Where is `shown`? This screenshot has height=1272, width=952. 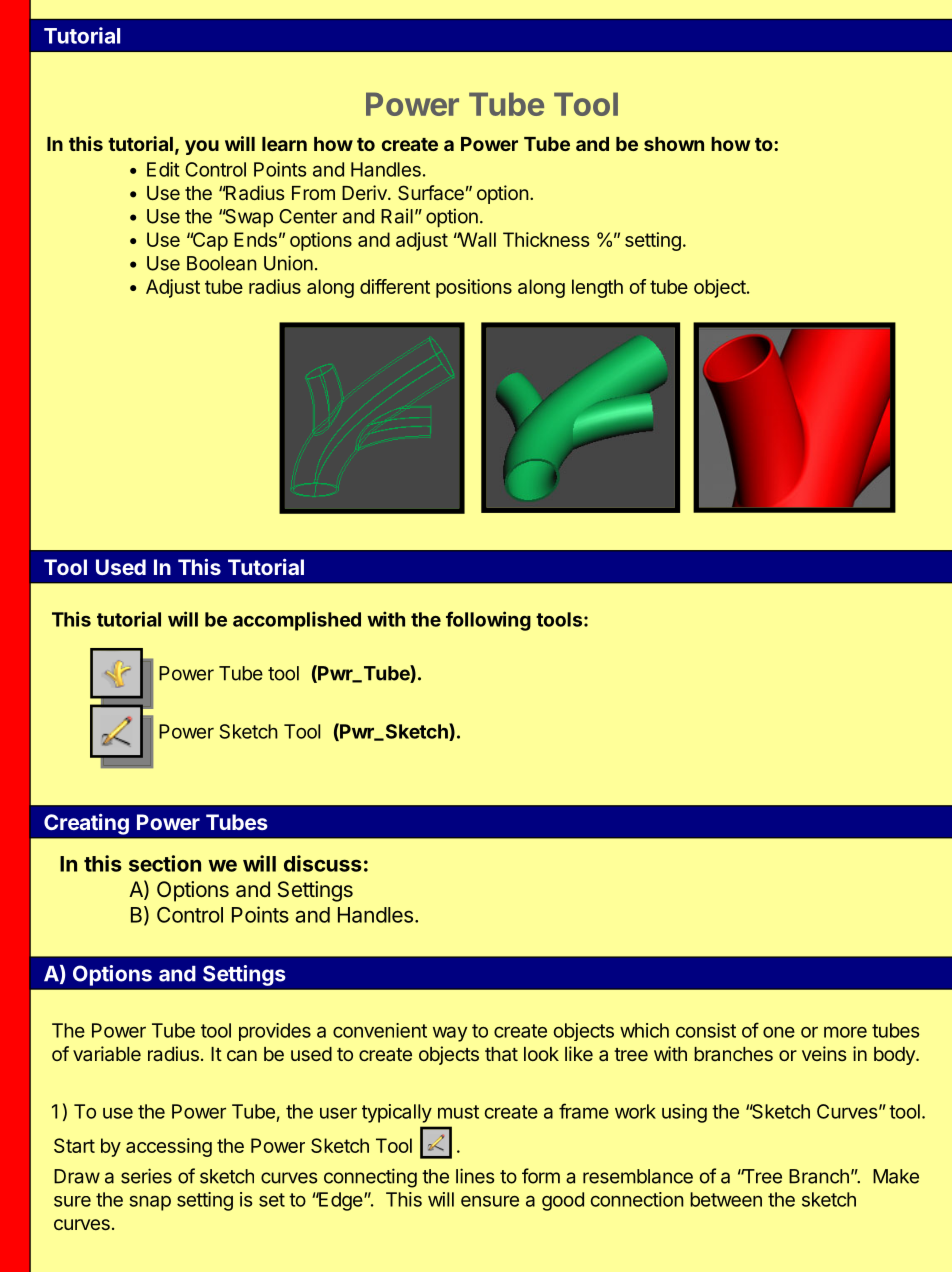 shown is located at coordinates (674, 144).
